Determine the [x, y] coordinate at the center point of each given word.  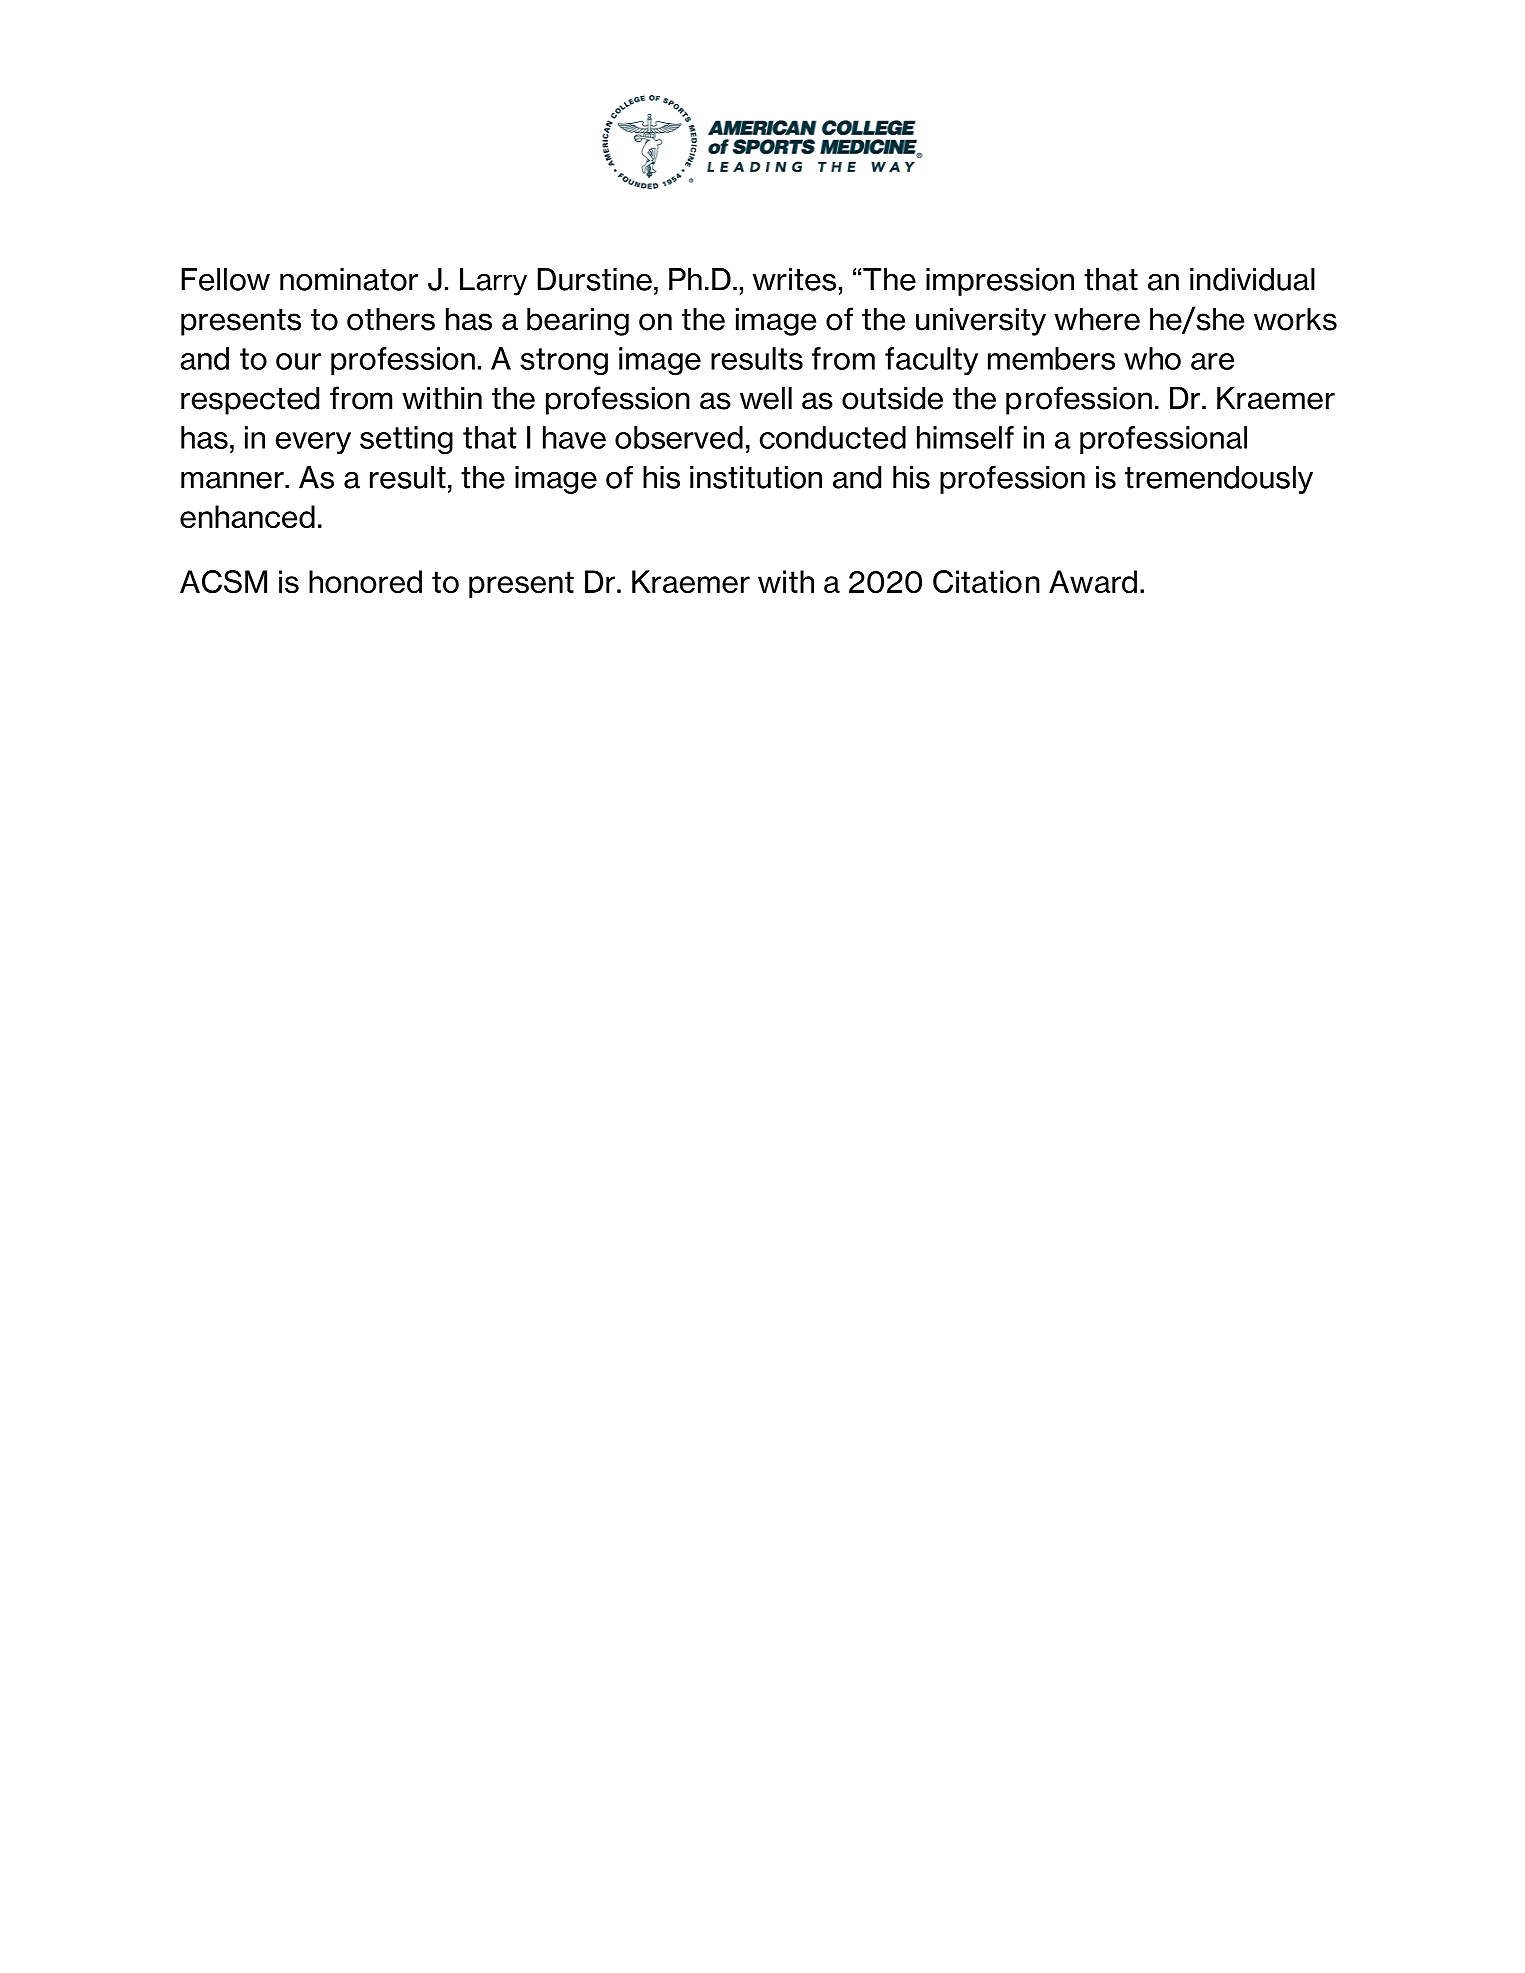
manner [233, 480]
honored [365, 582]
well [766, 398]
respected [250, 400]
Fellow [225, 279]
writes [794, 279]
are [1212, 361]
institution [756, 477]
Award [1093, 582]
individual [1252, 279]
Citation [986, 581]
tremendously [1219, 480]
